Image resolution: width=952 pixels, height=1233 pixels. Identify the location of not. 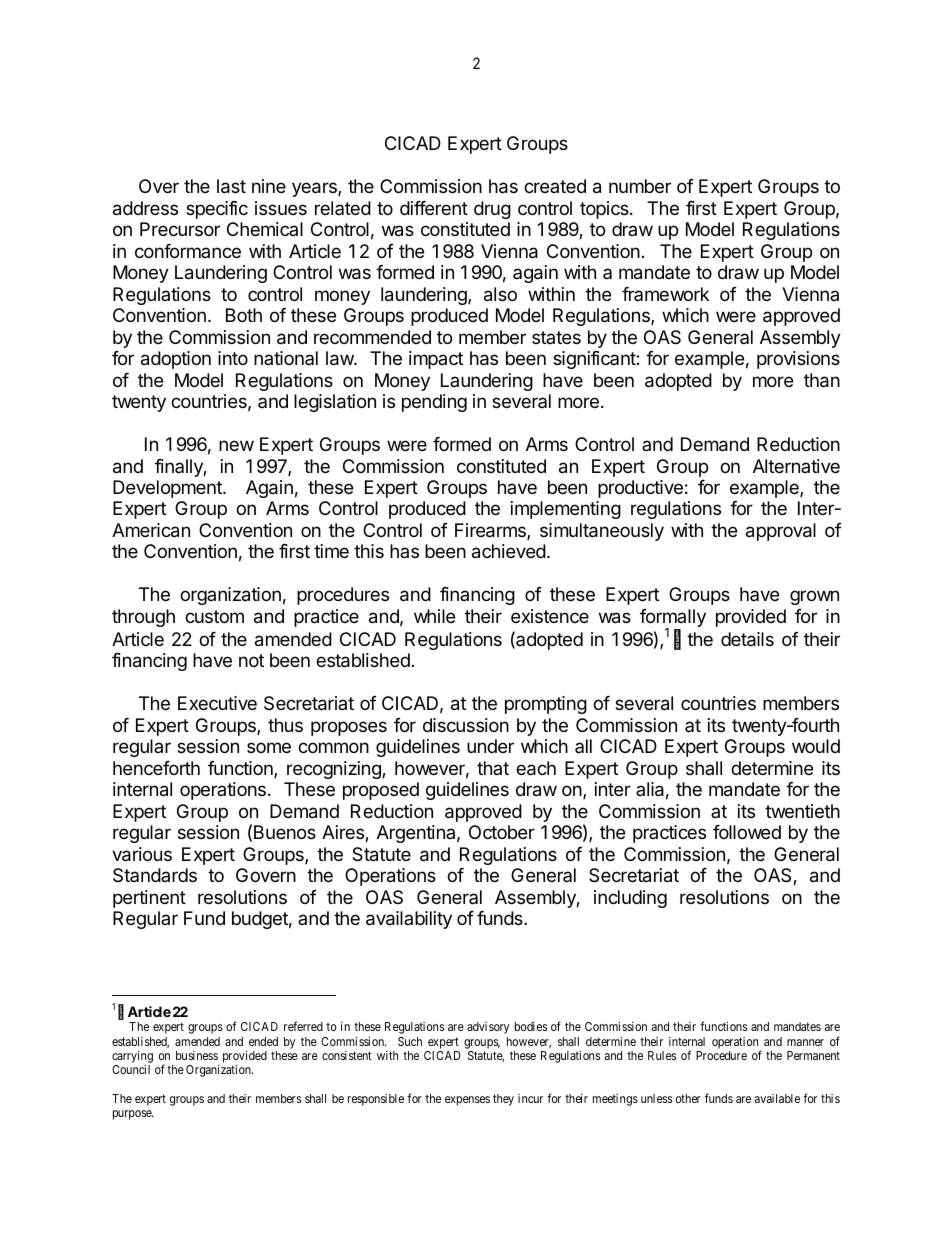
(251, 660).
